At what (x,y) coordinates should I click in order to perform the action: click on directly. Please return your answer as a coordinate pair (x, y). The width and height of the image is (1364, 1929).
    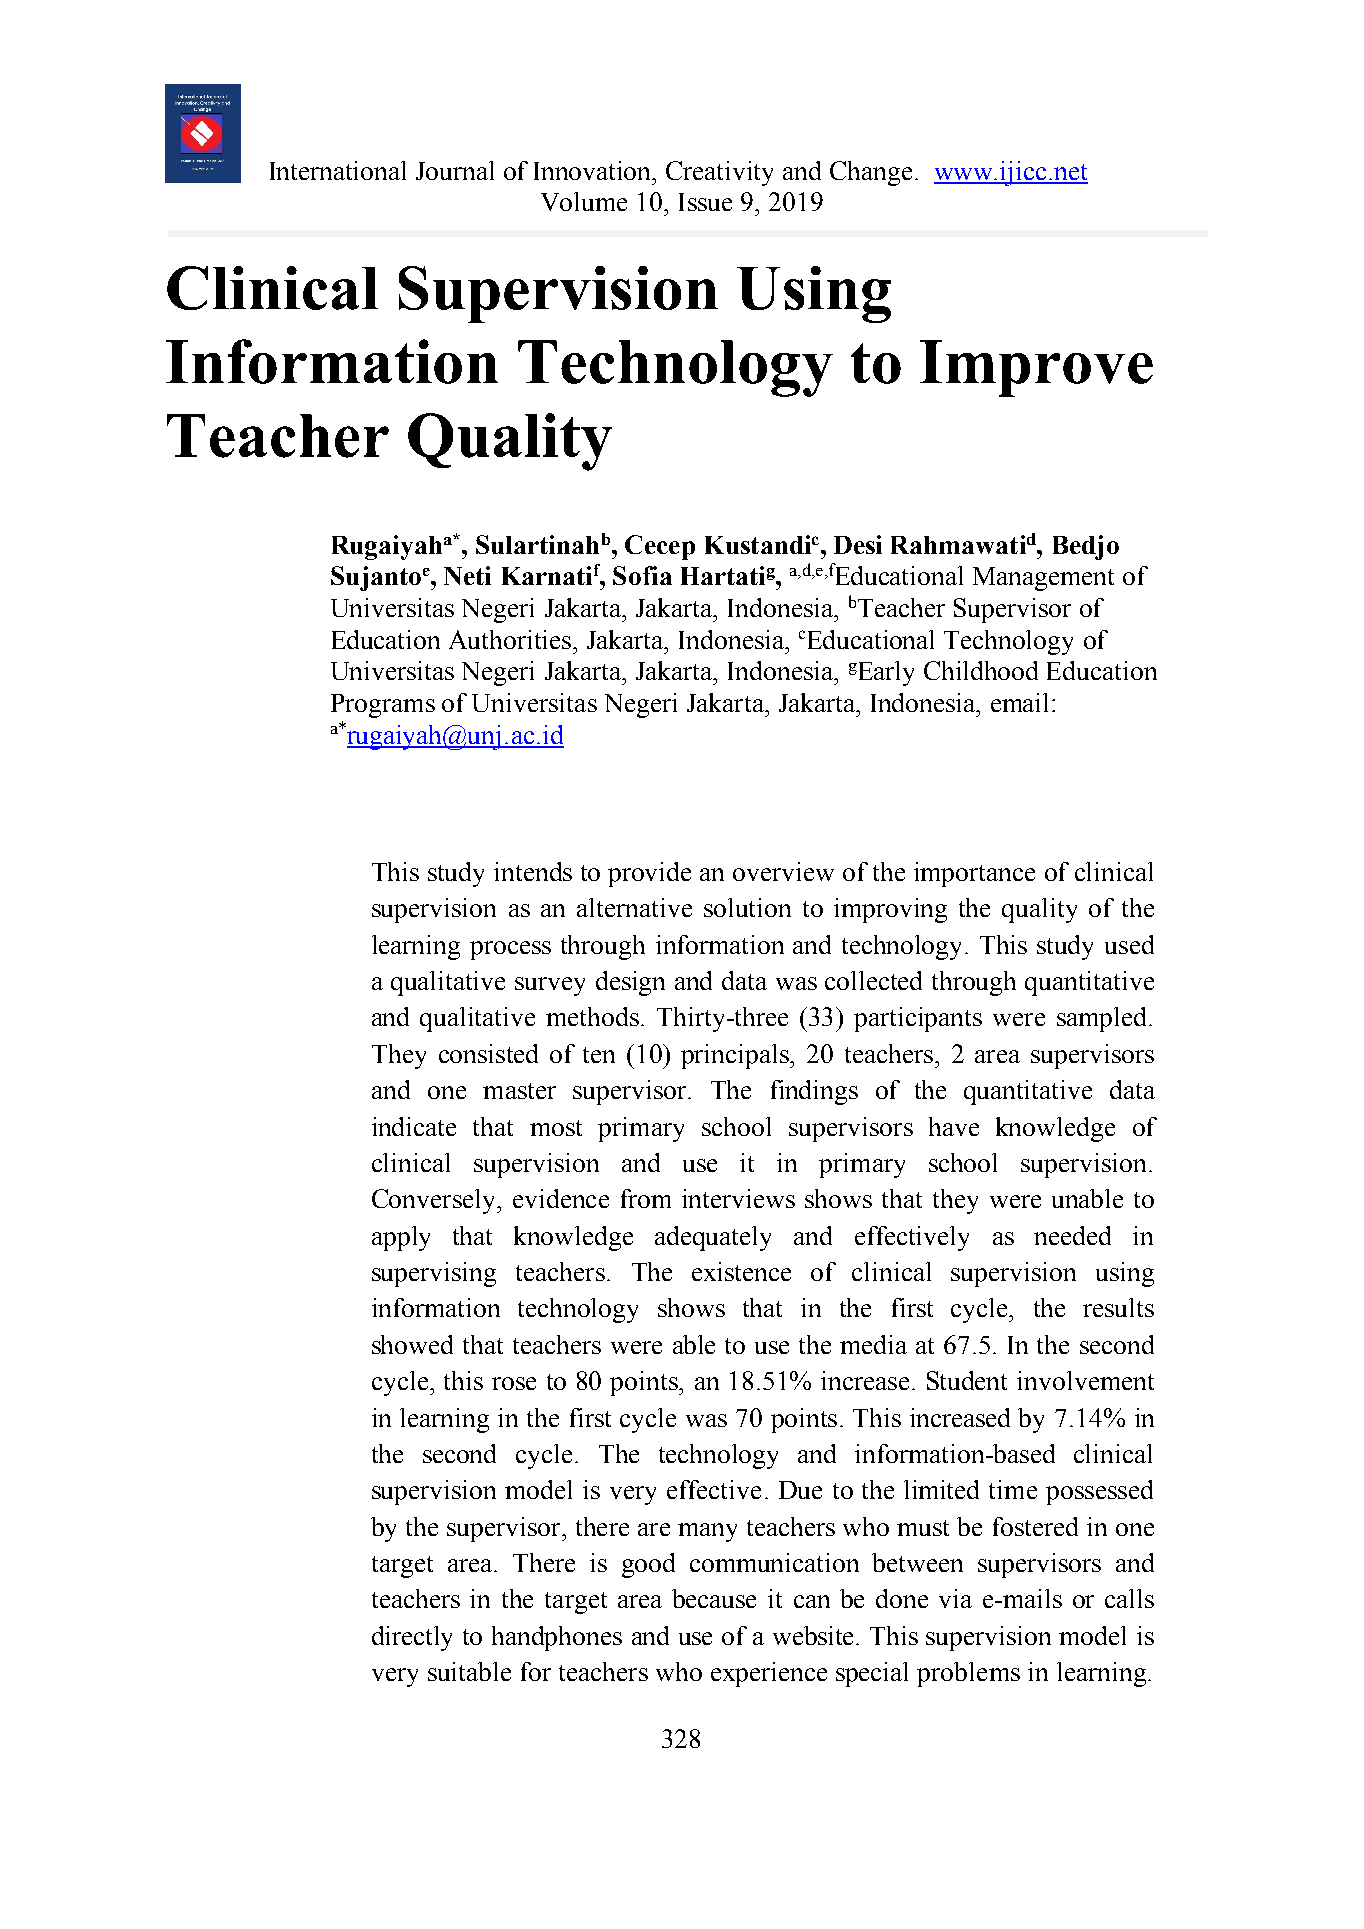
    Looking at the image, I should click on (412, 1638).
